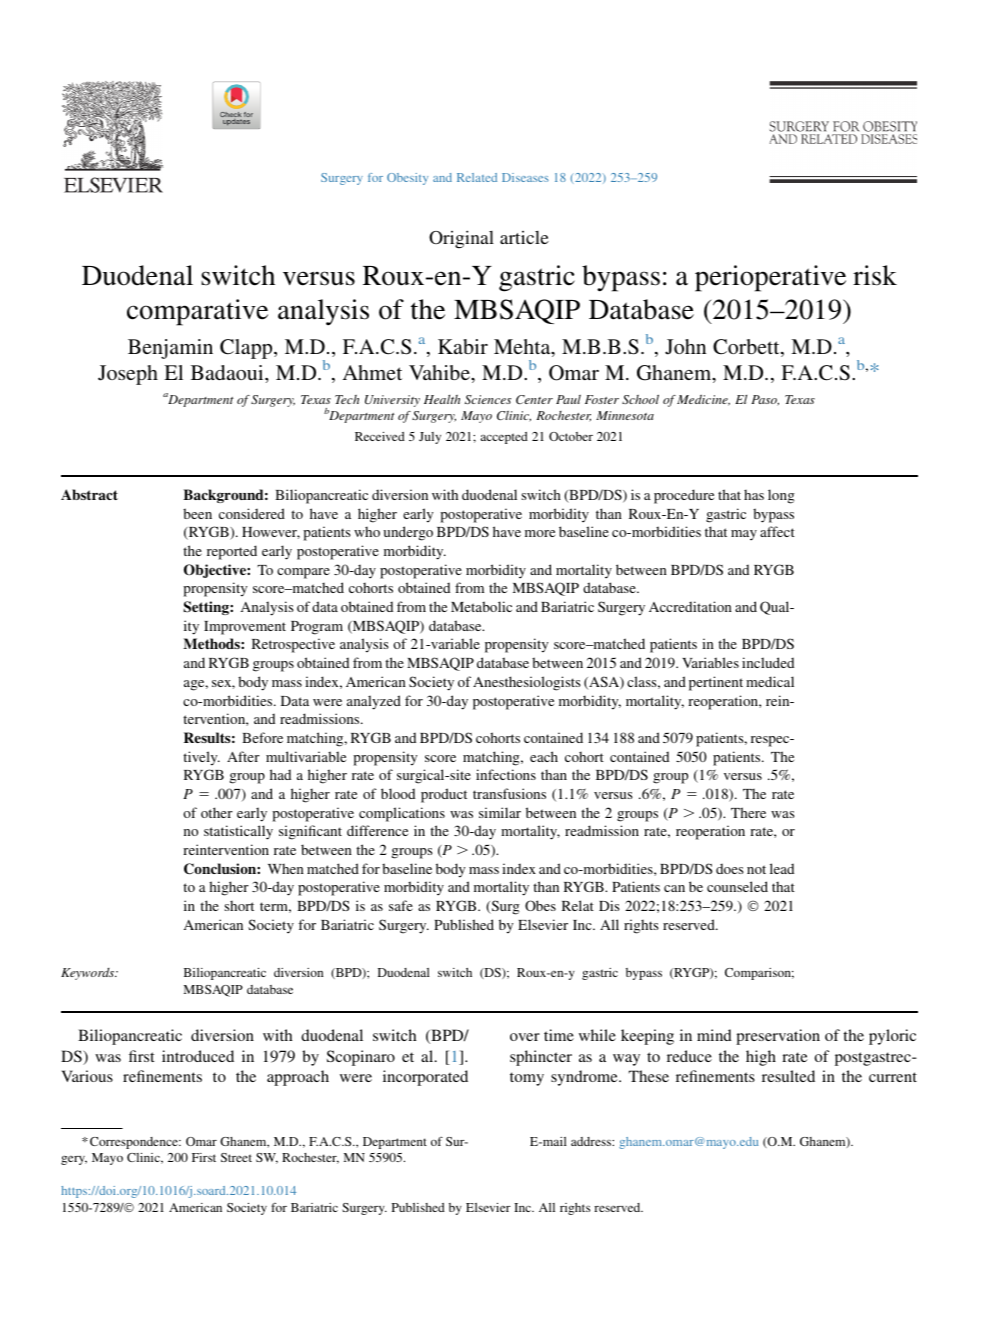 This screenshot has width=982, height=1320. What do you see at coordinates (782, 868) in the screenshot?
I see `lead` at bounding box center [782, 868].
